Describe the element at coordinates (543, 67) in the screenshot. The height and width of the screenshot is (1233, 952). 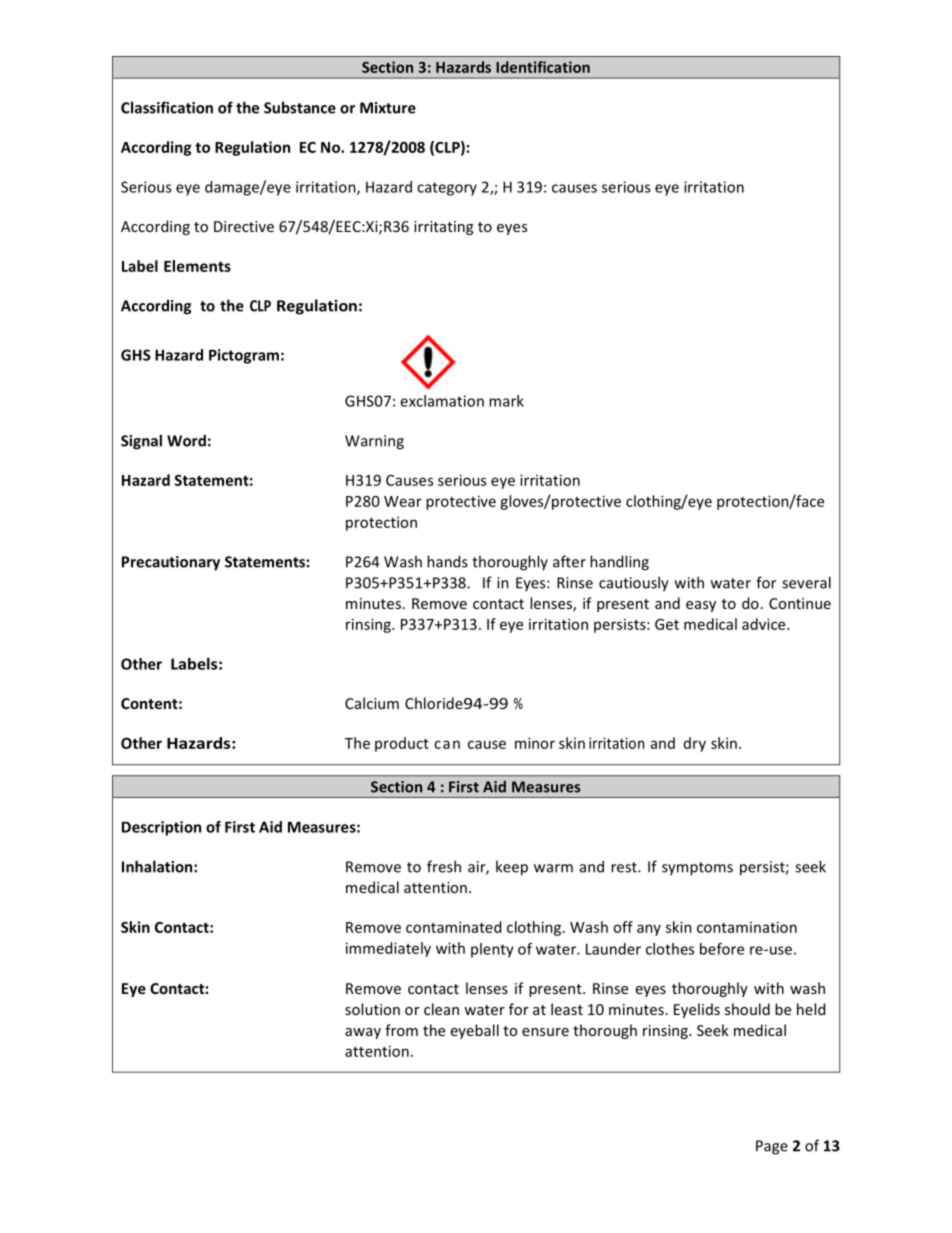
I see `Identification` at that location.
